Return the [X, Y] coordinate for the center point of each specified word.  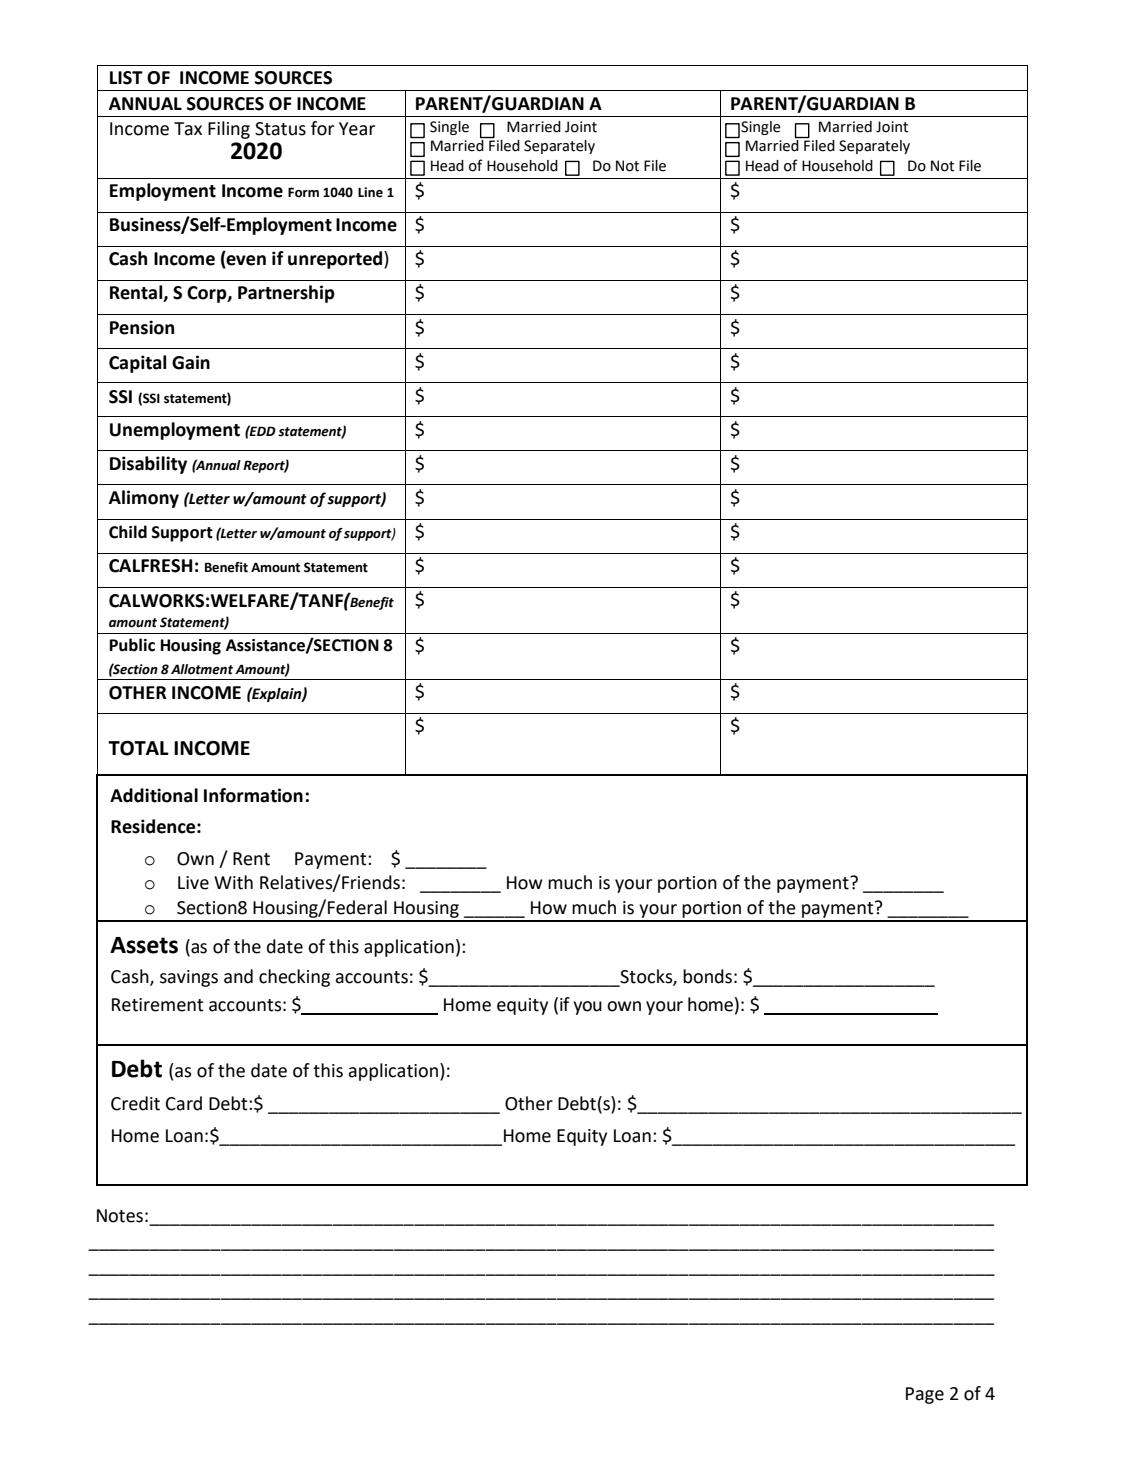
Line [370, 192]
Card [184, 1103]
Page [925, 1395]
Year [357, 129]
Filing [229, 130]
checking [294, 978]
